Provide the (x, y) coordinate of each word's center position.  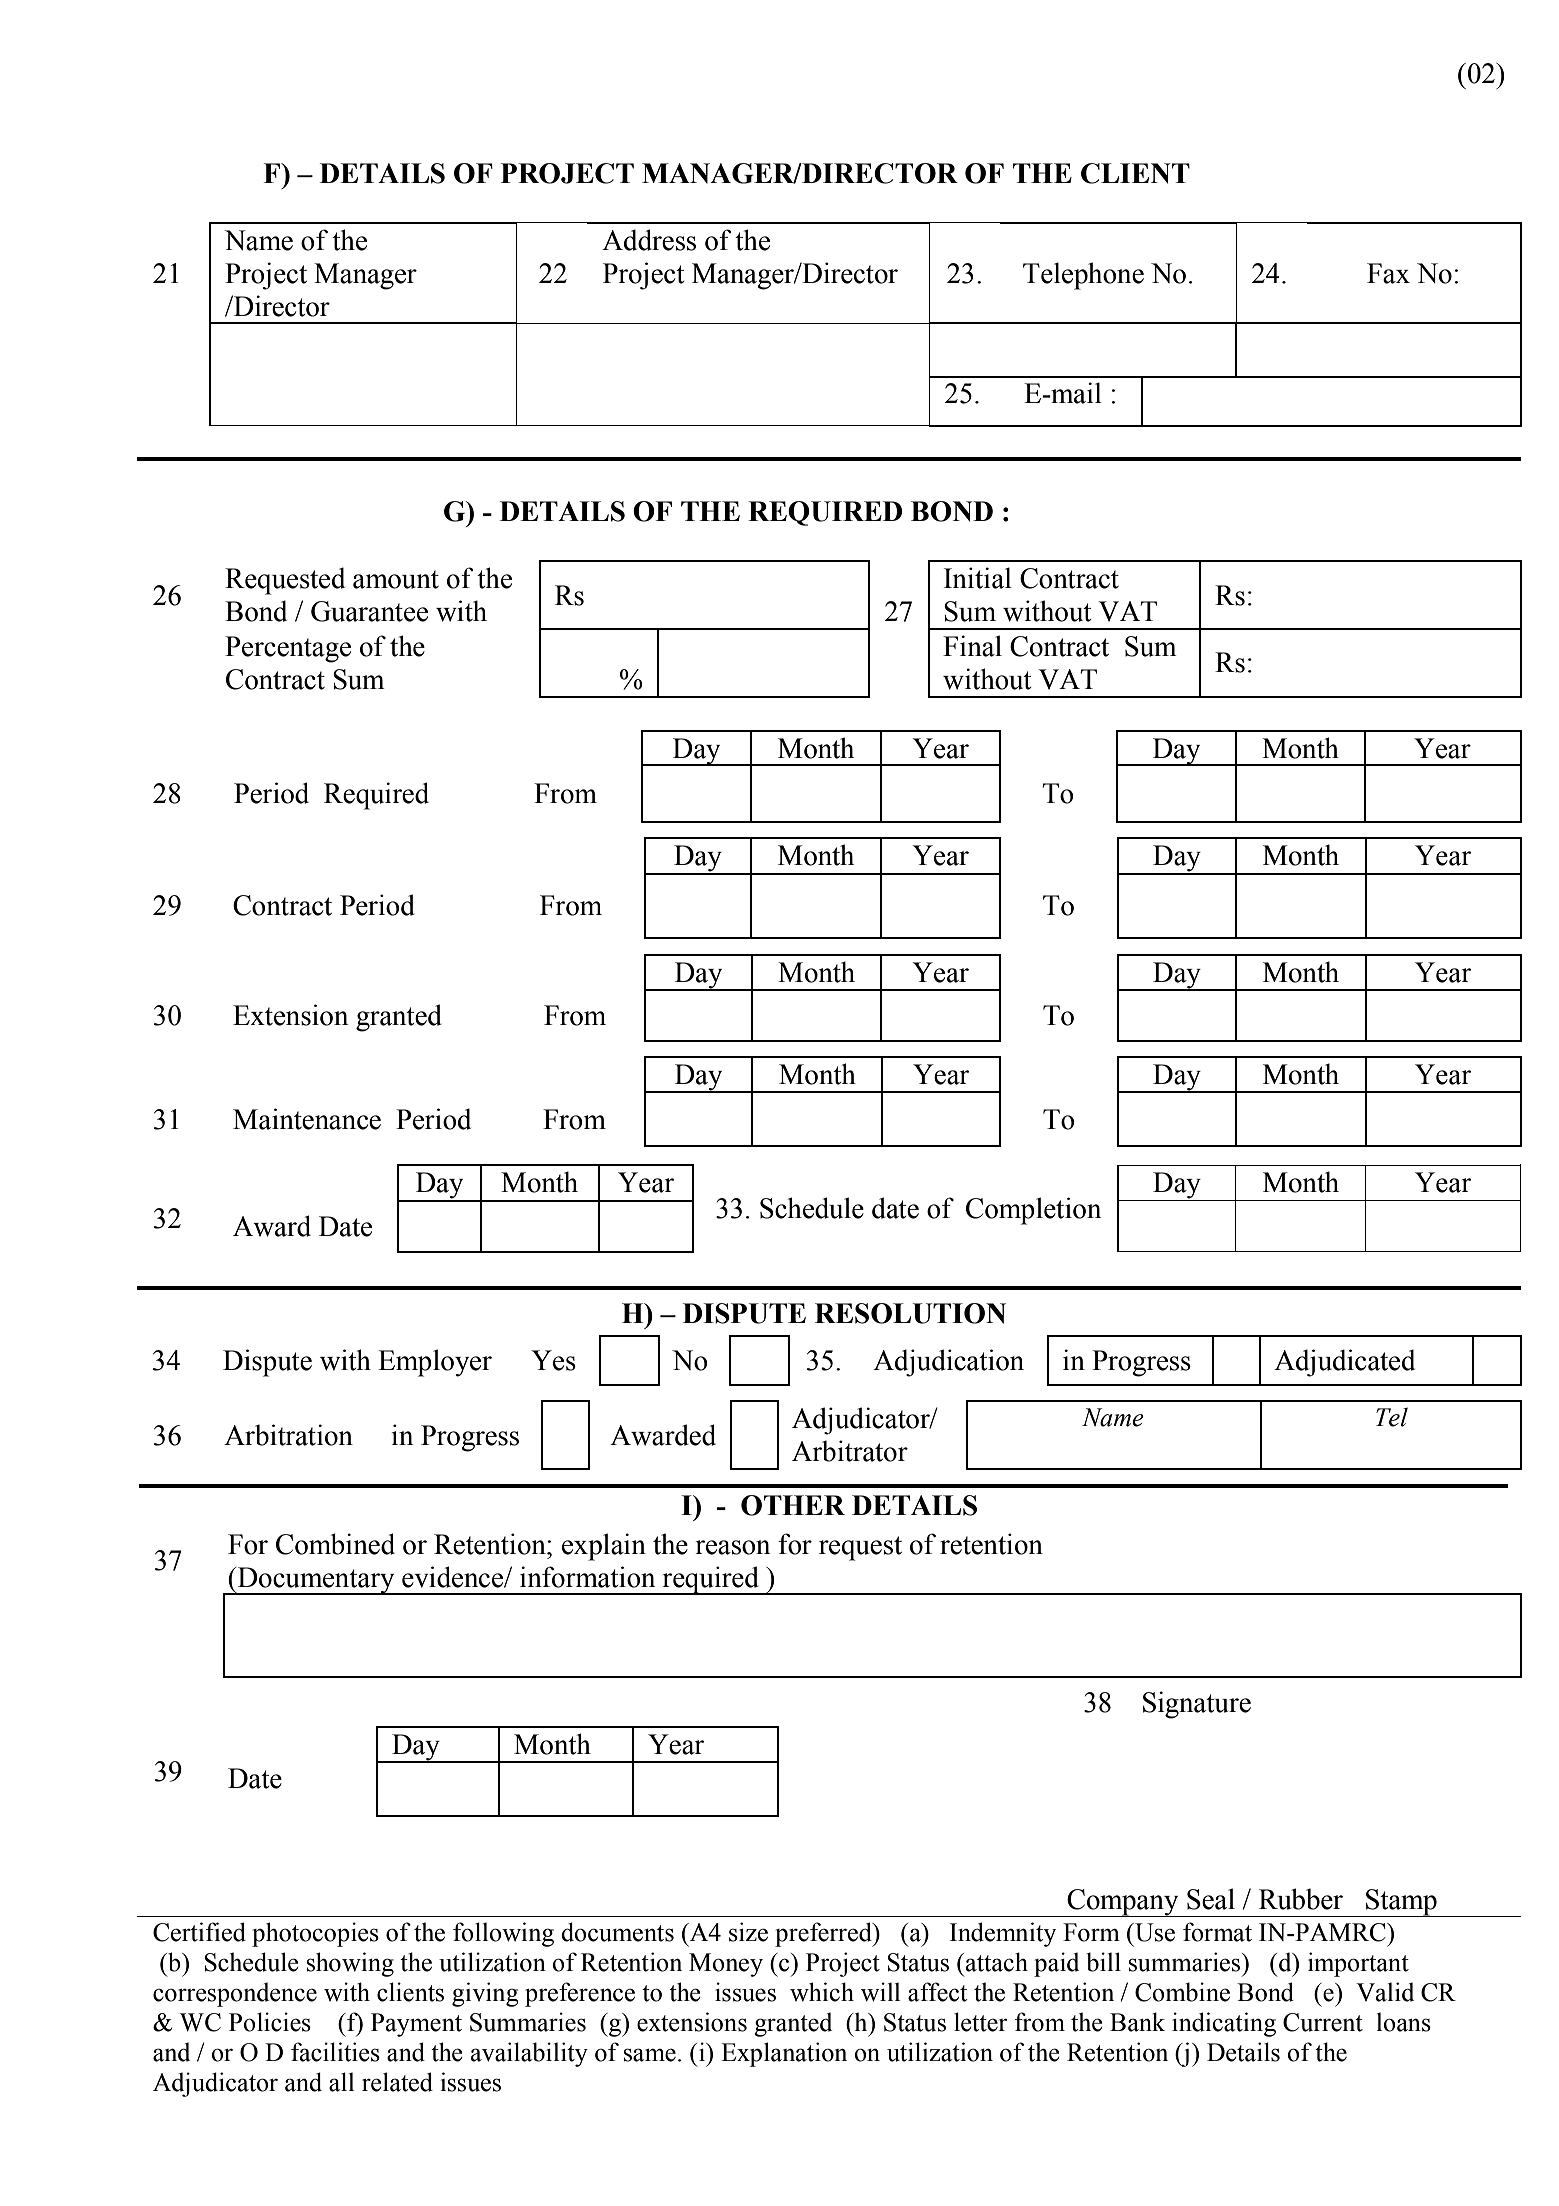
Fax (1388, 273)
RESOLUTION (910, 1313)
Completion (1033, 1211)
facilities (335, 2052)
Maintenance (307, 1119)
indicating (1224, 2024)
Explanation (784, 2054)
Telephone (1083, 276)
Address (649, 240)
